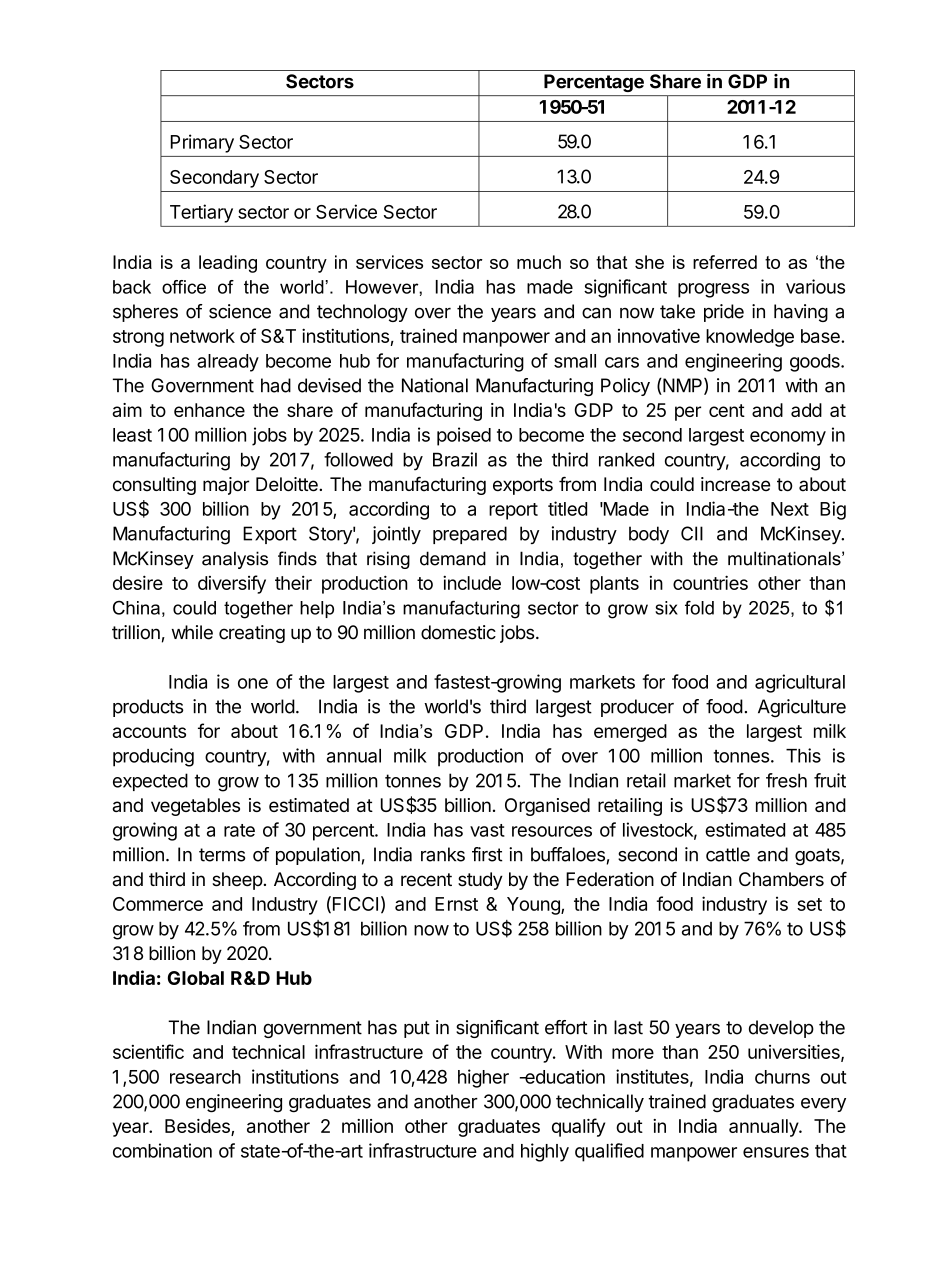  I want to click on Primary, so click(202, 143).
